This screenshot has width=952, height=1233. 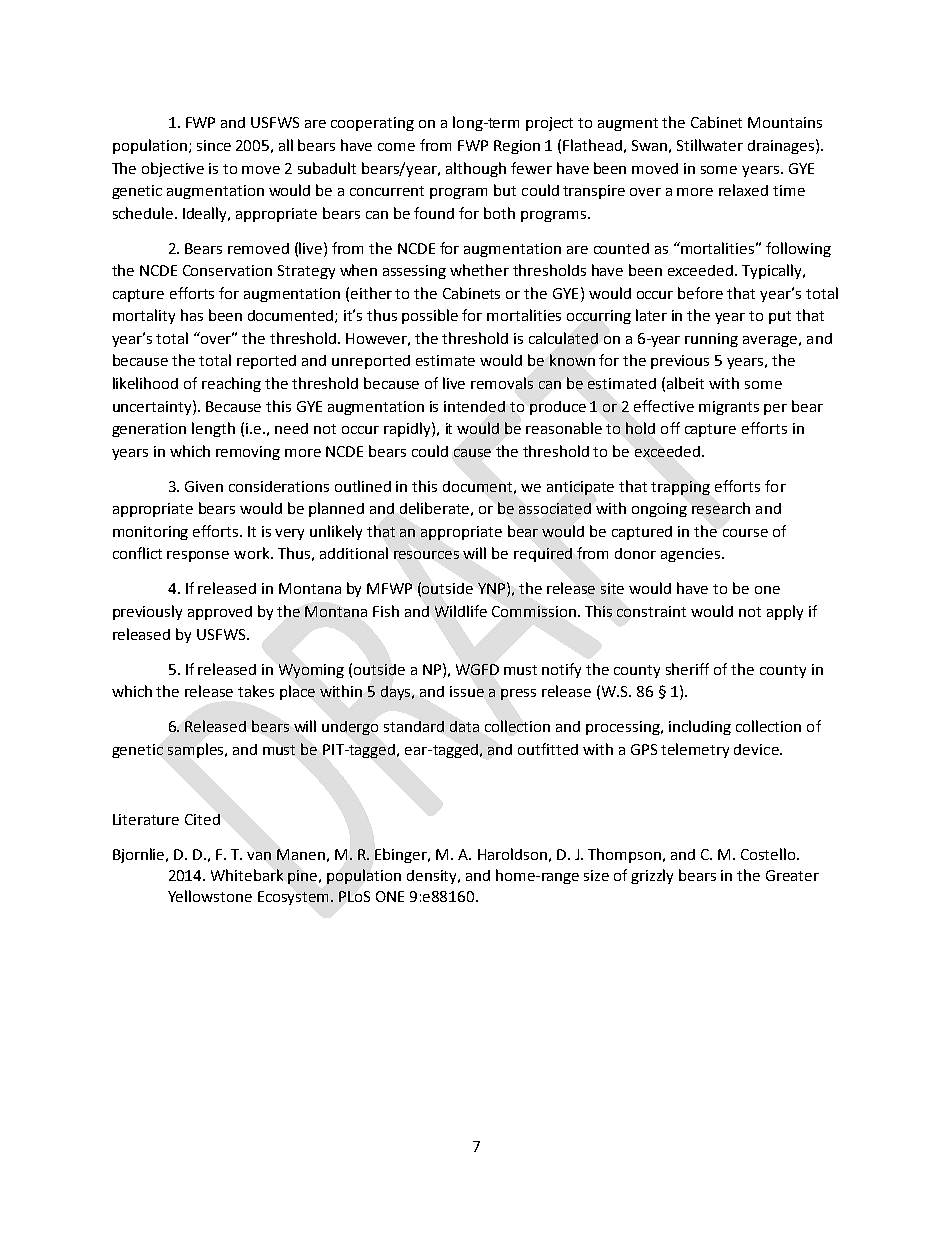 What do you see at coordinates (710, 145) in the screenshot?
I see `Stillwater` at bounding box center [710, 145].
